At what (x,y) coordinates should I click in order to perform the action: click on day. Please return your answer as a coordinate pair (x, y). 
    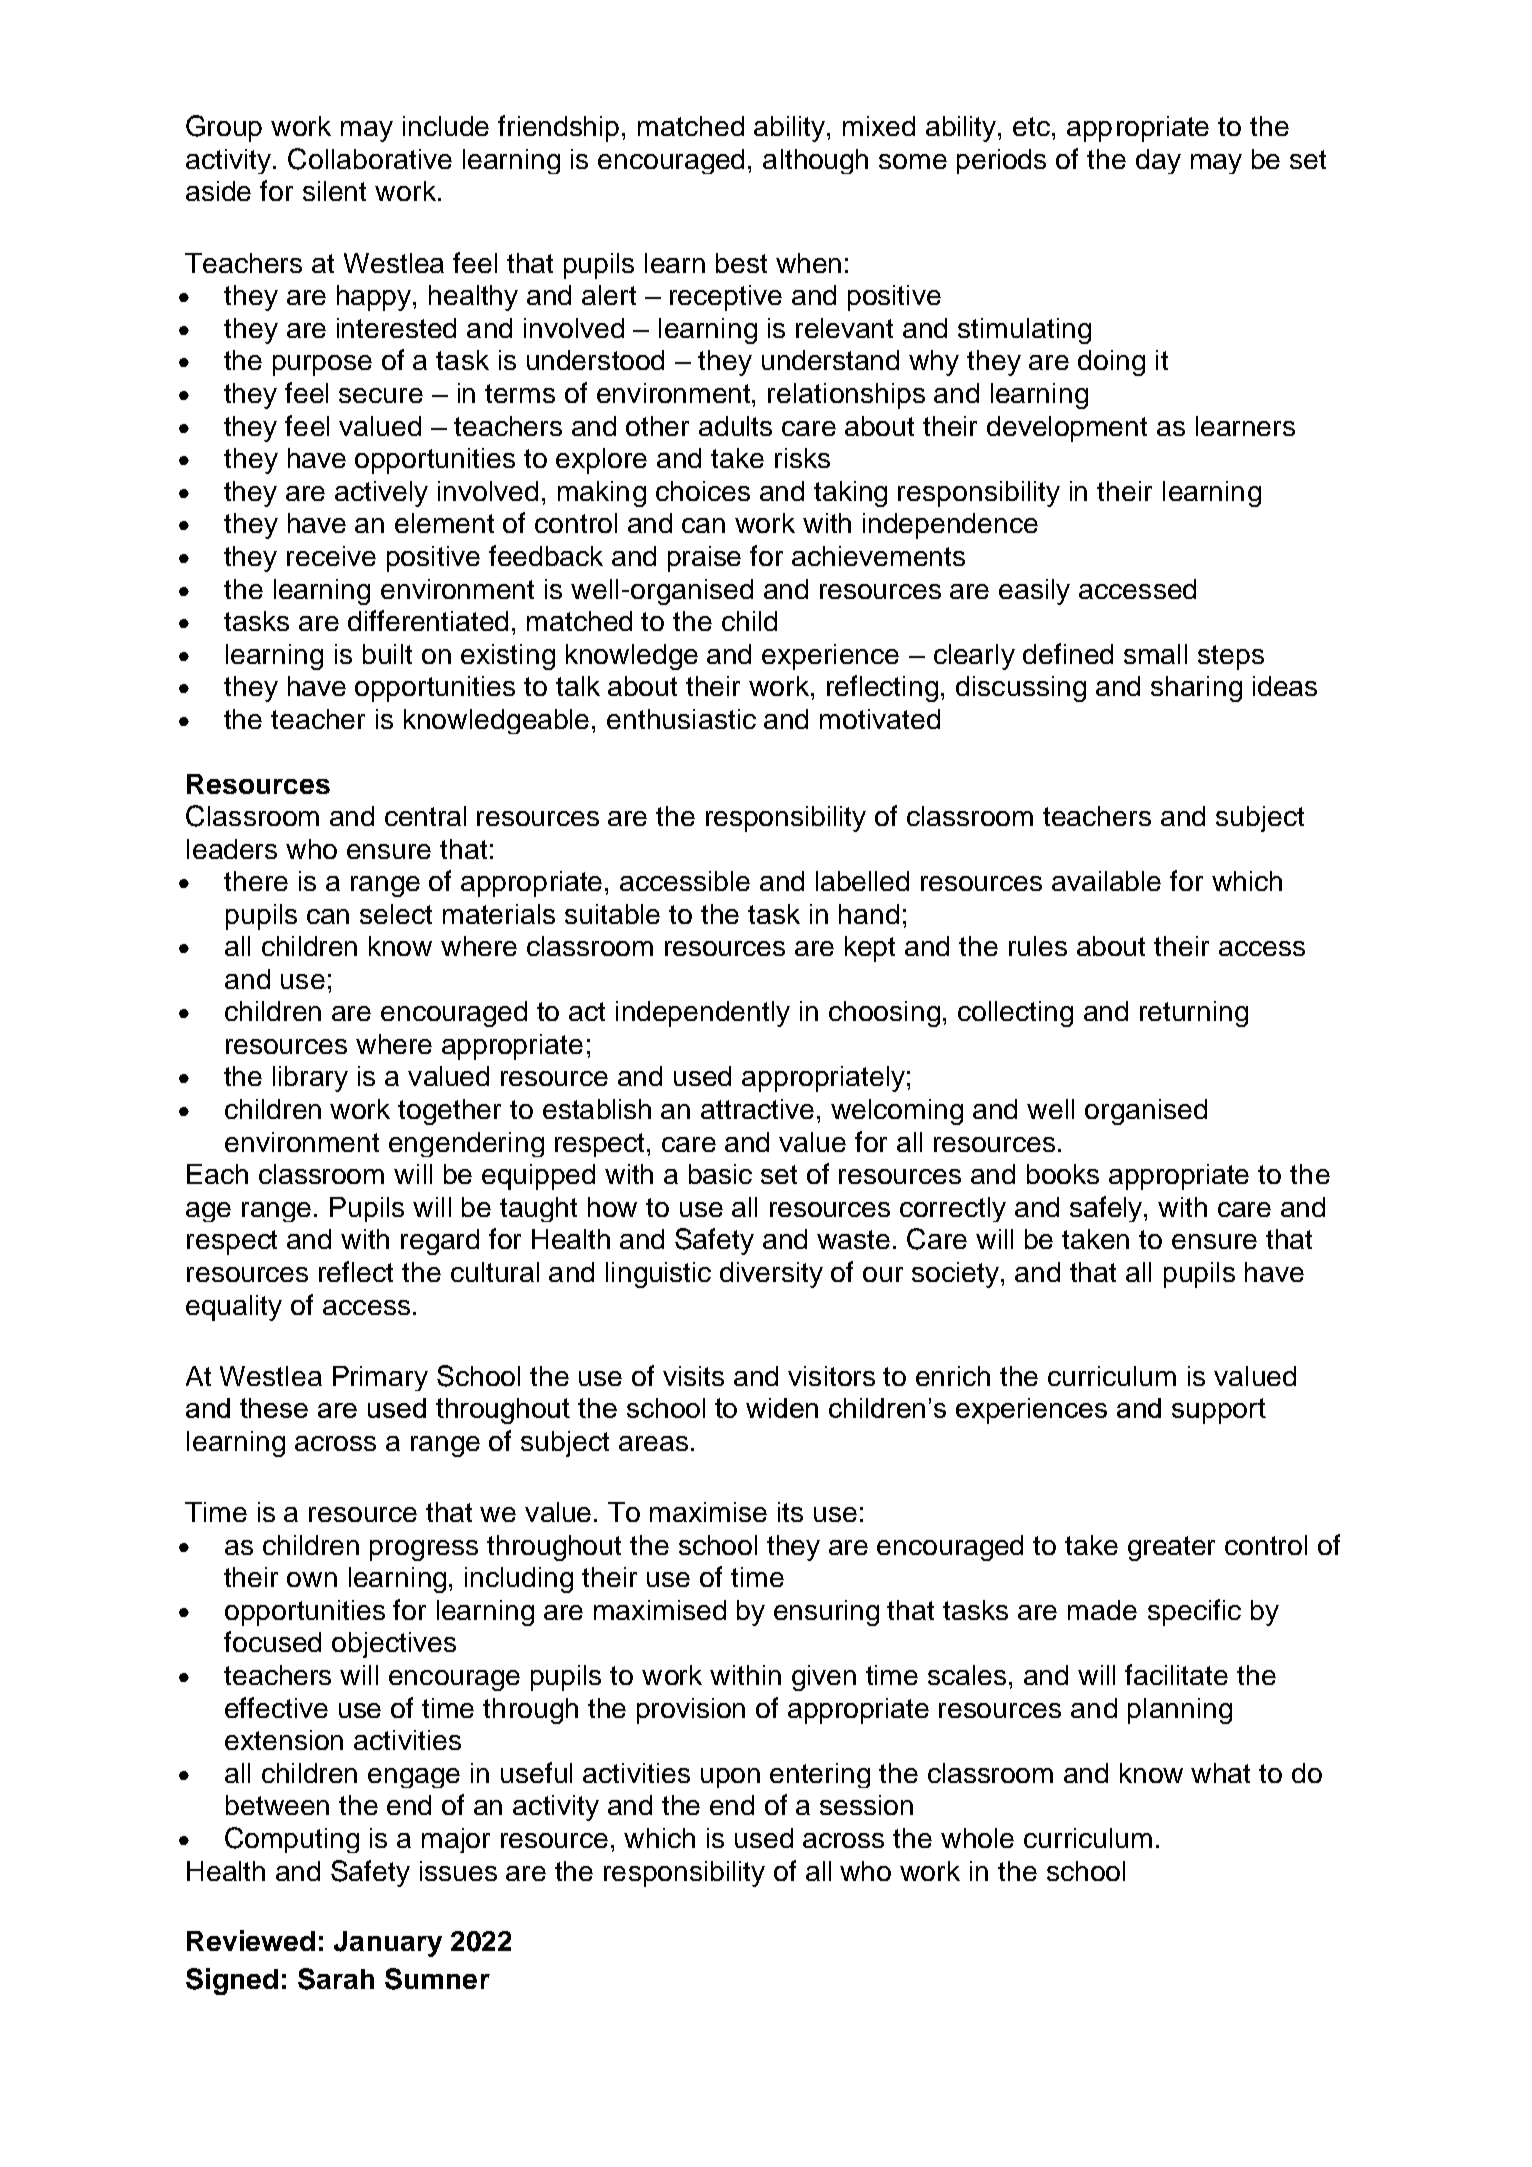
    Looking at the image, I should click on (1158, 161).
